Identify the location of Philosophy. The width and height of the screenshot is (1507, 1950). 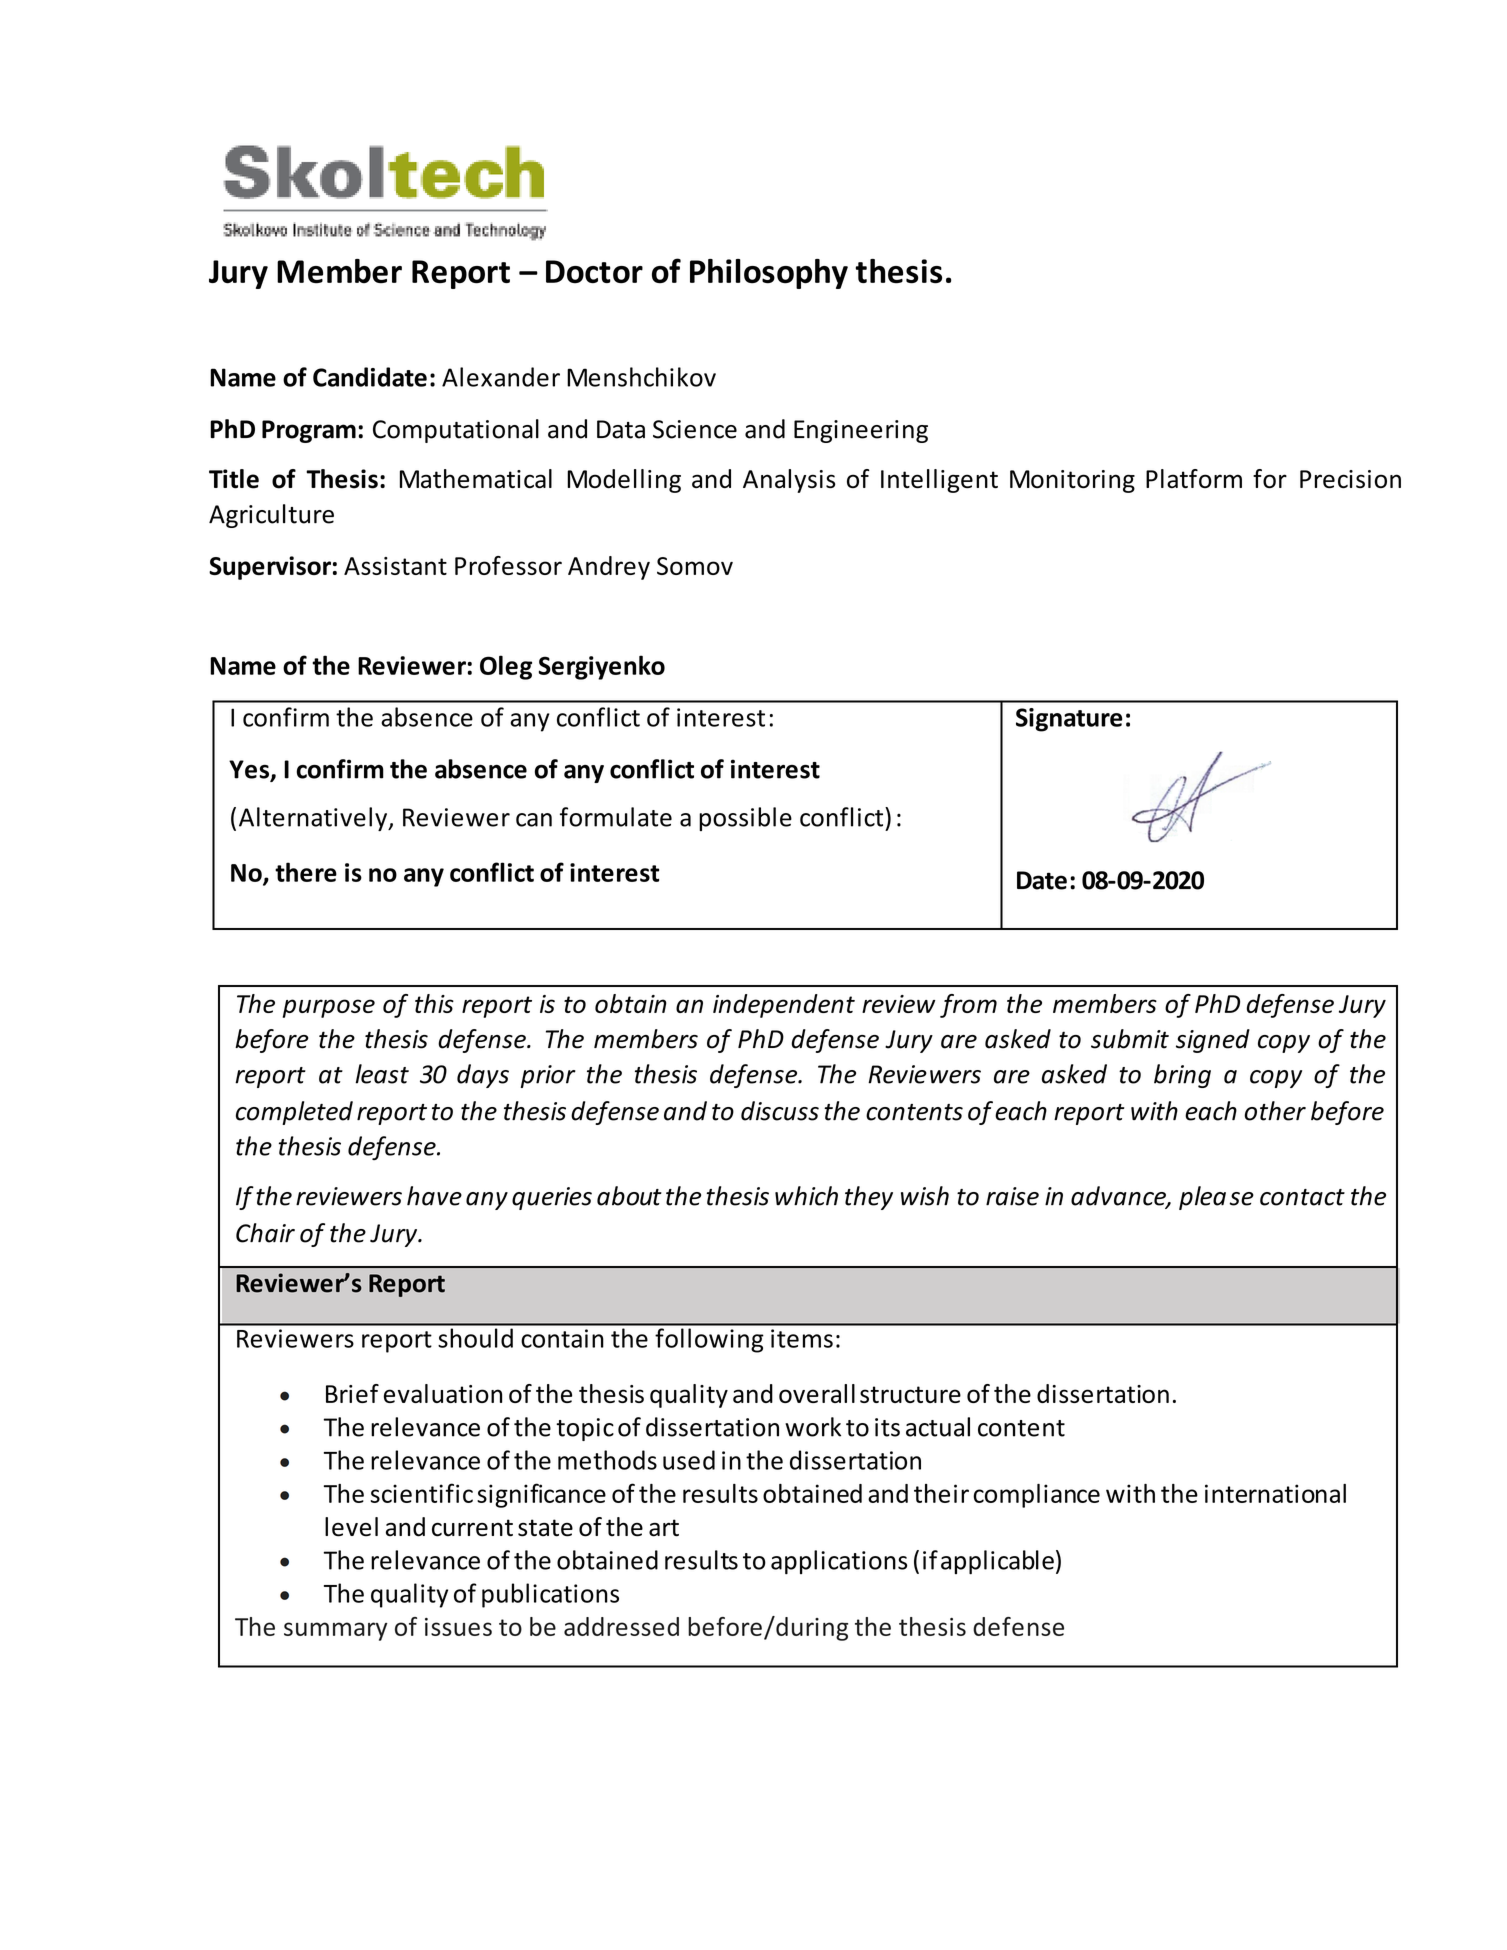
(769, 274).
